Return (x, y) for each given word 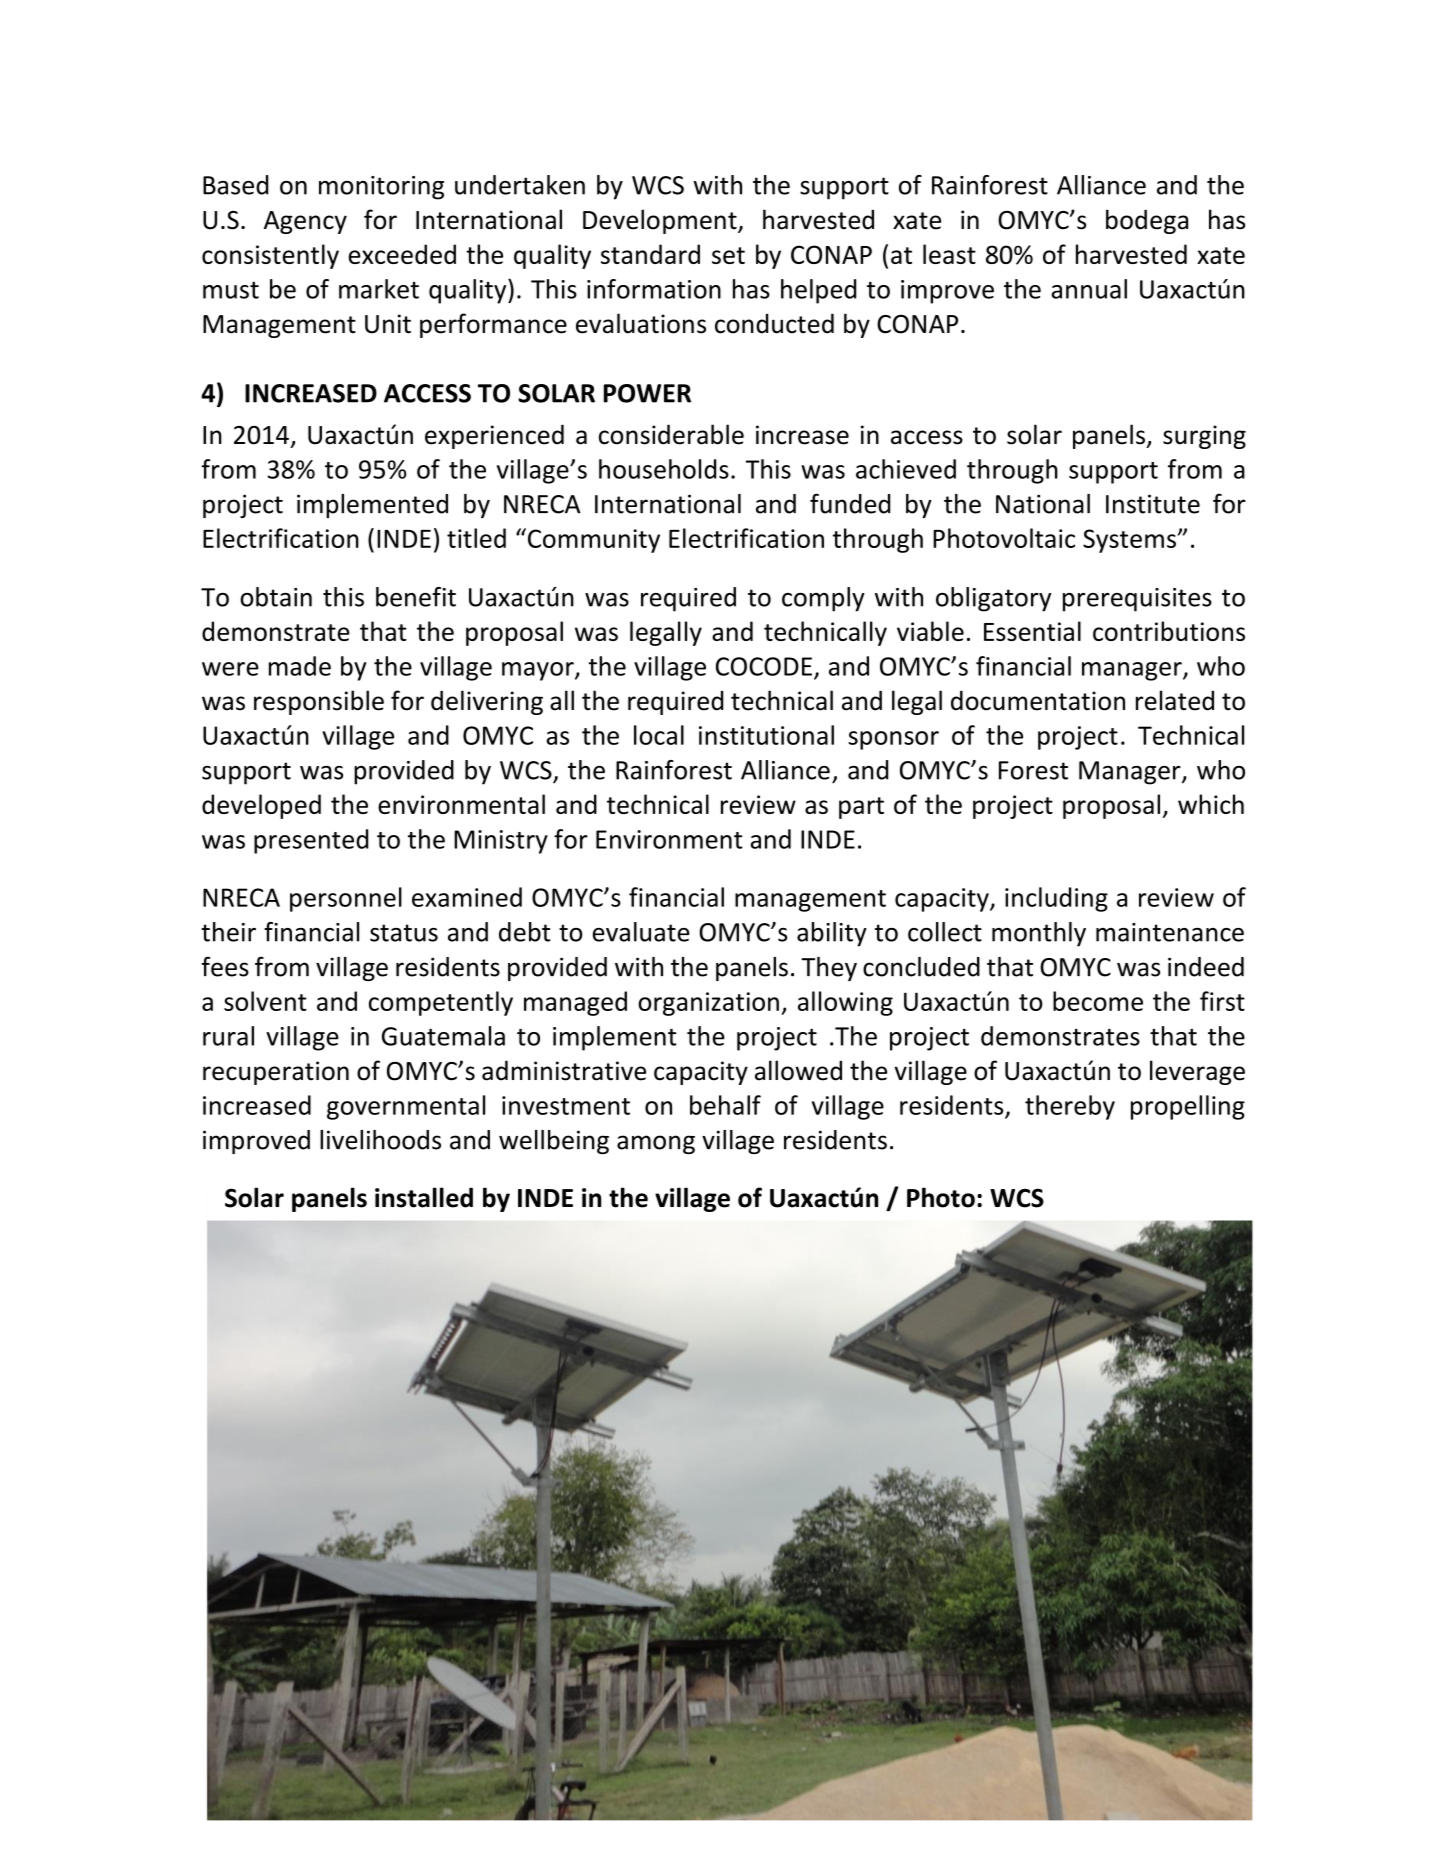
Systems (1129, 541)
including (1056, 899)
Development (661, 221)
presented (311, 841)
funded (850, 503)
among (656, 1144)
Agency (305, 222)
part (861, 808)
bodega (1147, 221)
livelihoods (380, 1140)
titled (476, 538)
